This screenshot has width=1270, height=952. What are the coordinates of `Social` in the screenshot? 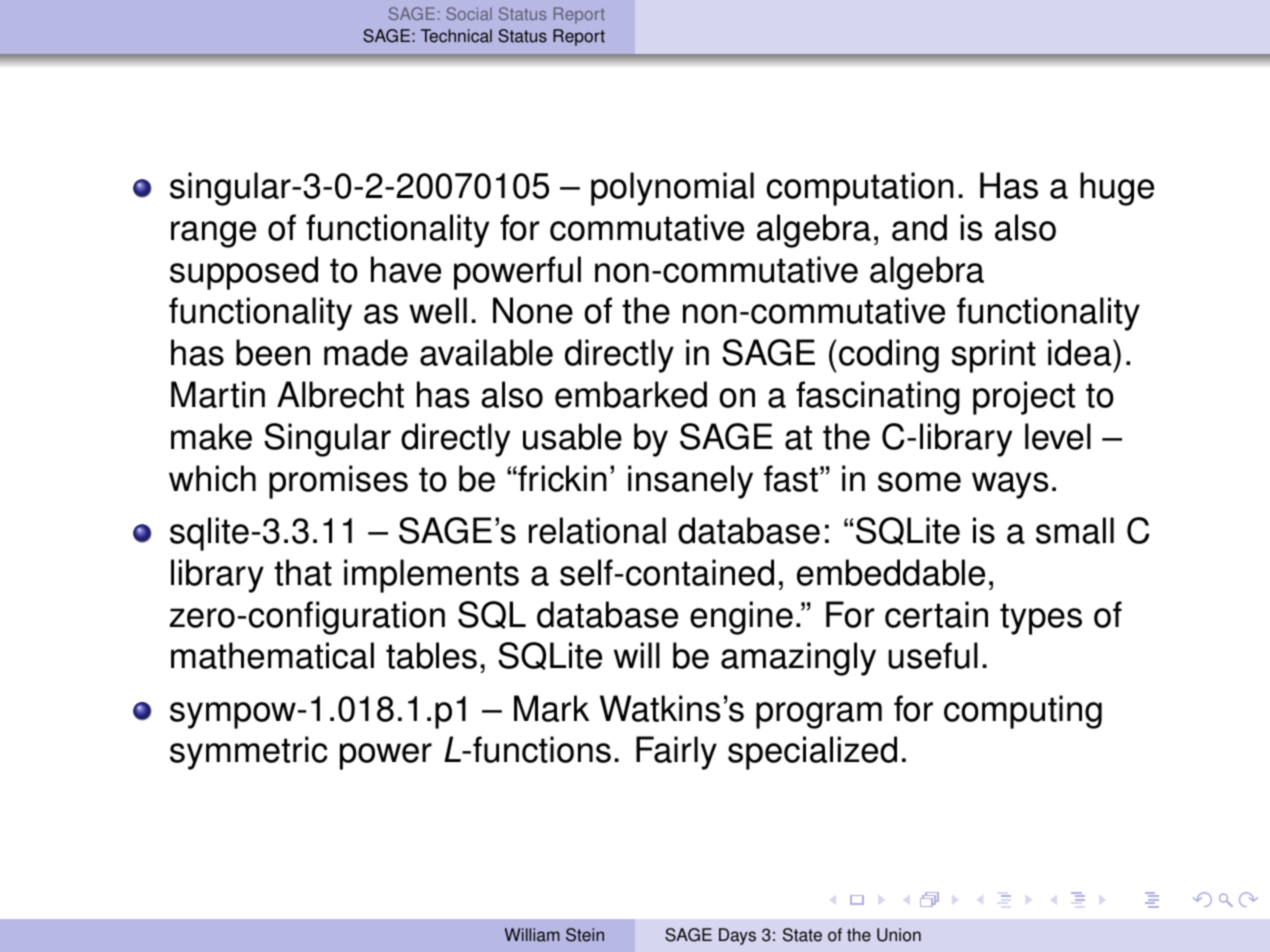 It's located at (469, 13).
